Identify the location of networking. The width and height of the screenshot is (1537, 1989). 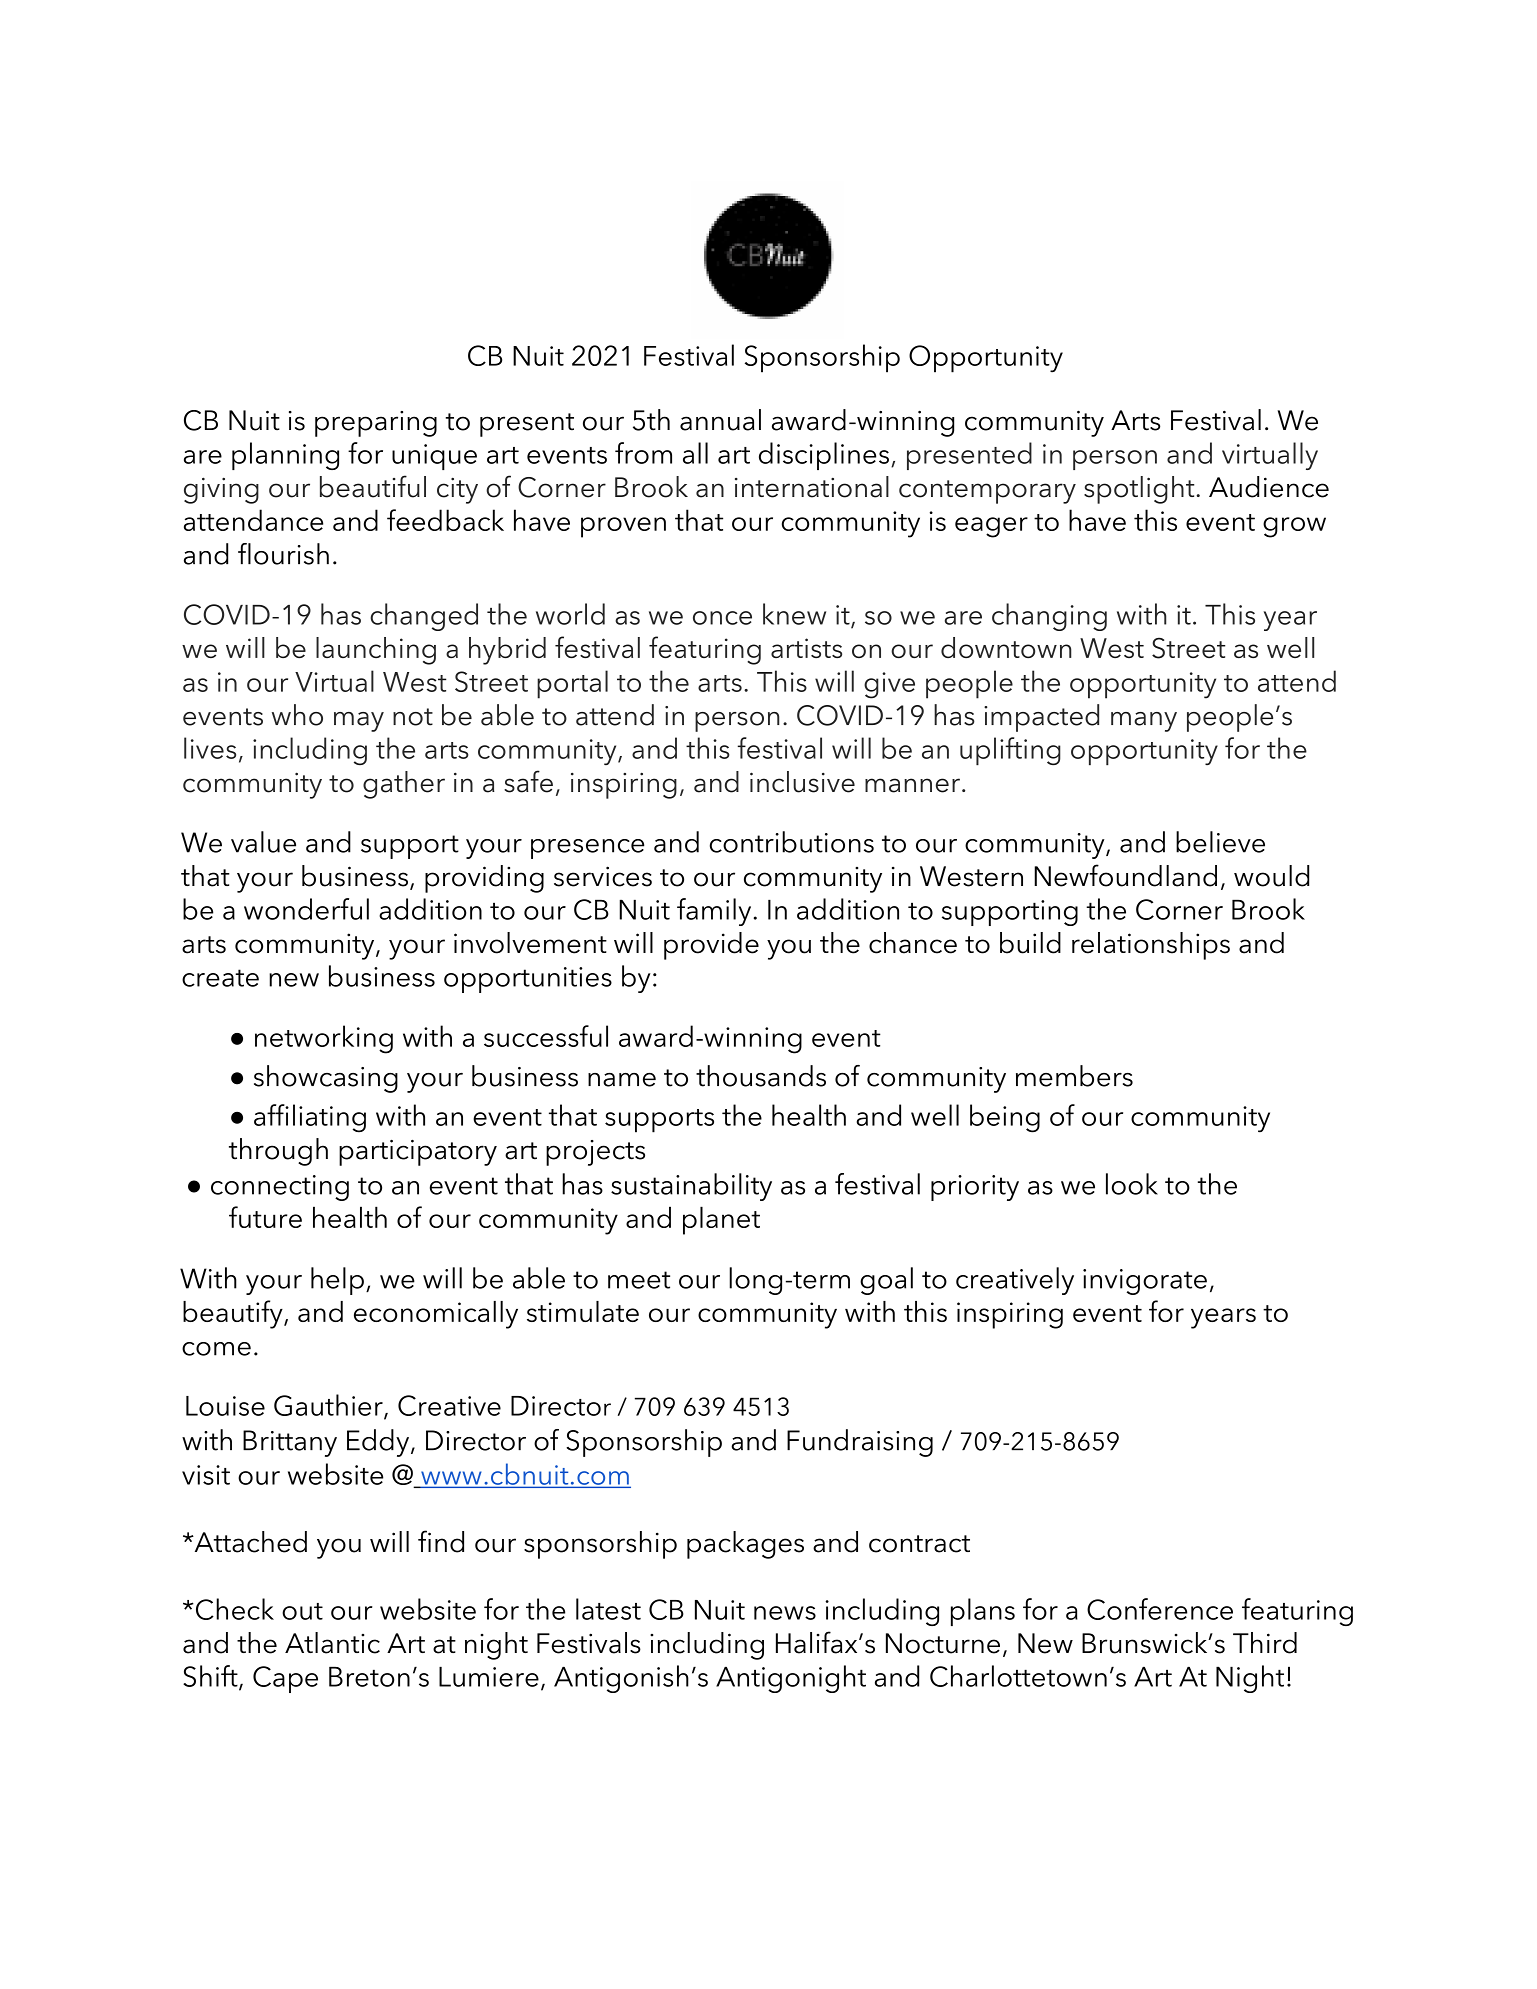
(324, 1039).
